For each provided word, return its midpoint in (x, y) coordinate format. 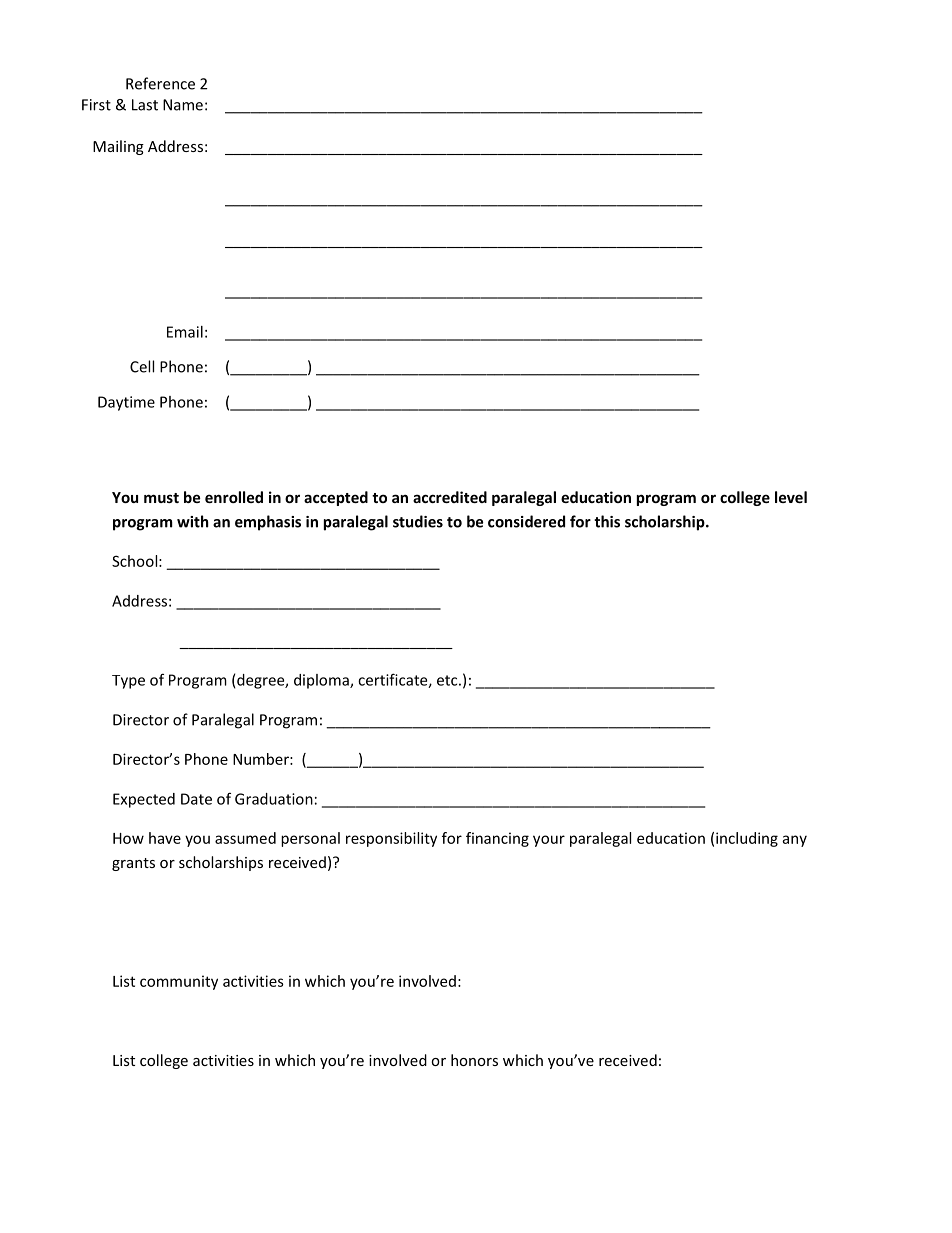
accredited (450, 497)
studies (418, 521)
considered (526, 521)
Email (185, 332)
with (193, 521)
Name (183, 105)
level (791, 497)
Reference (160, 83)
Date (196, 799)
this (607, 521)
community (179, 982)
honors (474, 1060)
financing (497, 839)
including (747, 839)
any (794, 841)
